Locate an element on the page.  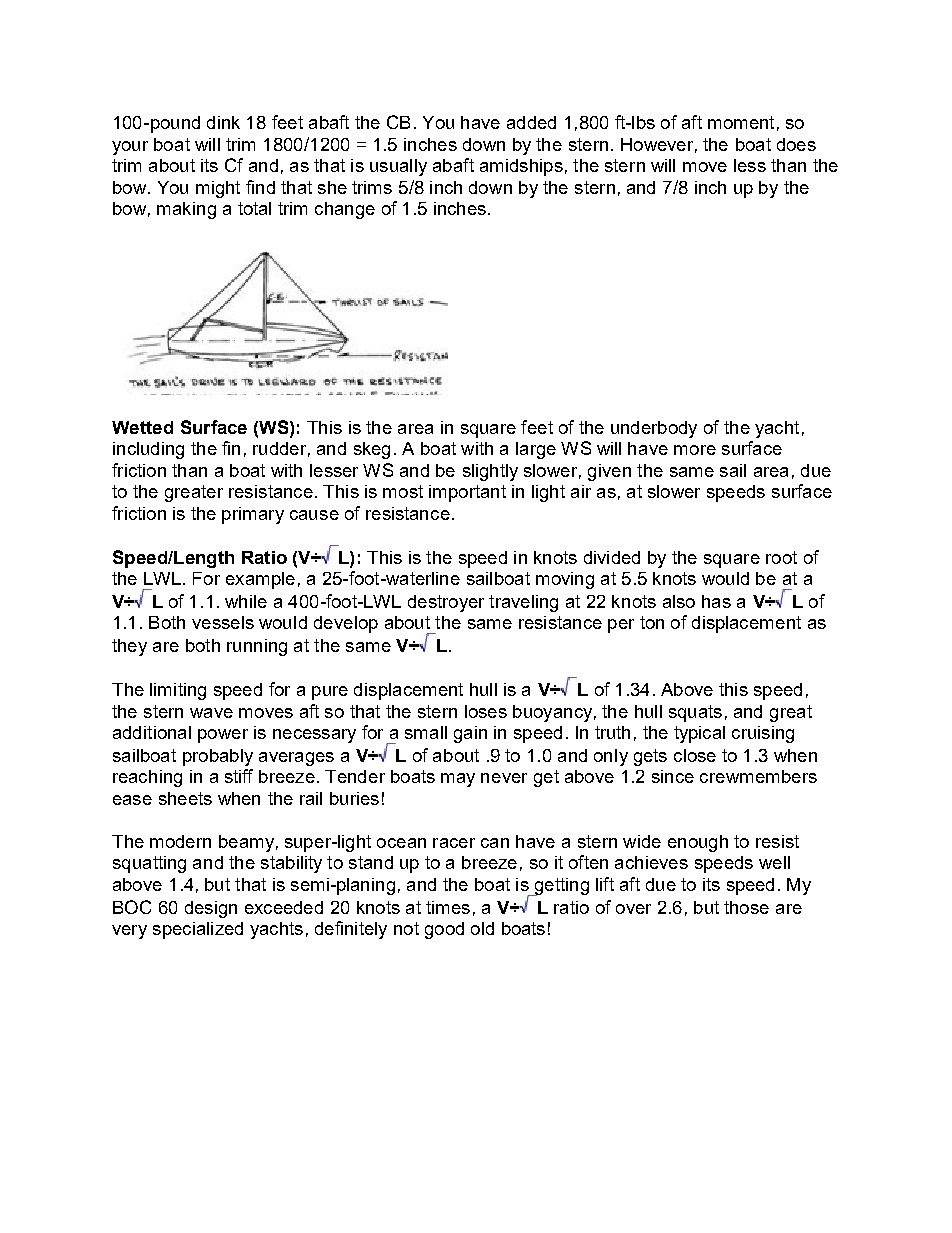
amidships is located at coordinates (521, 167).
